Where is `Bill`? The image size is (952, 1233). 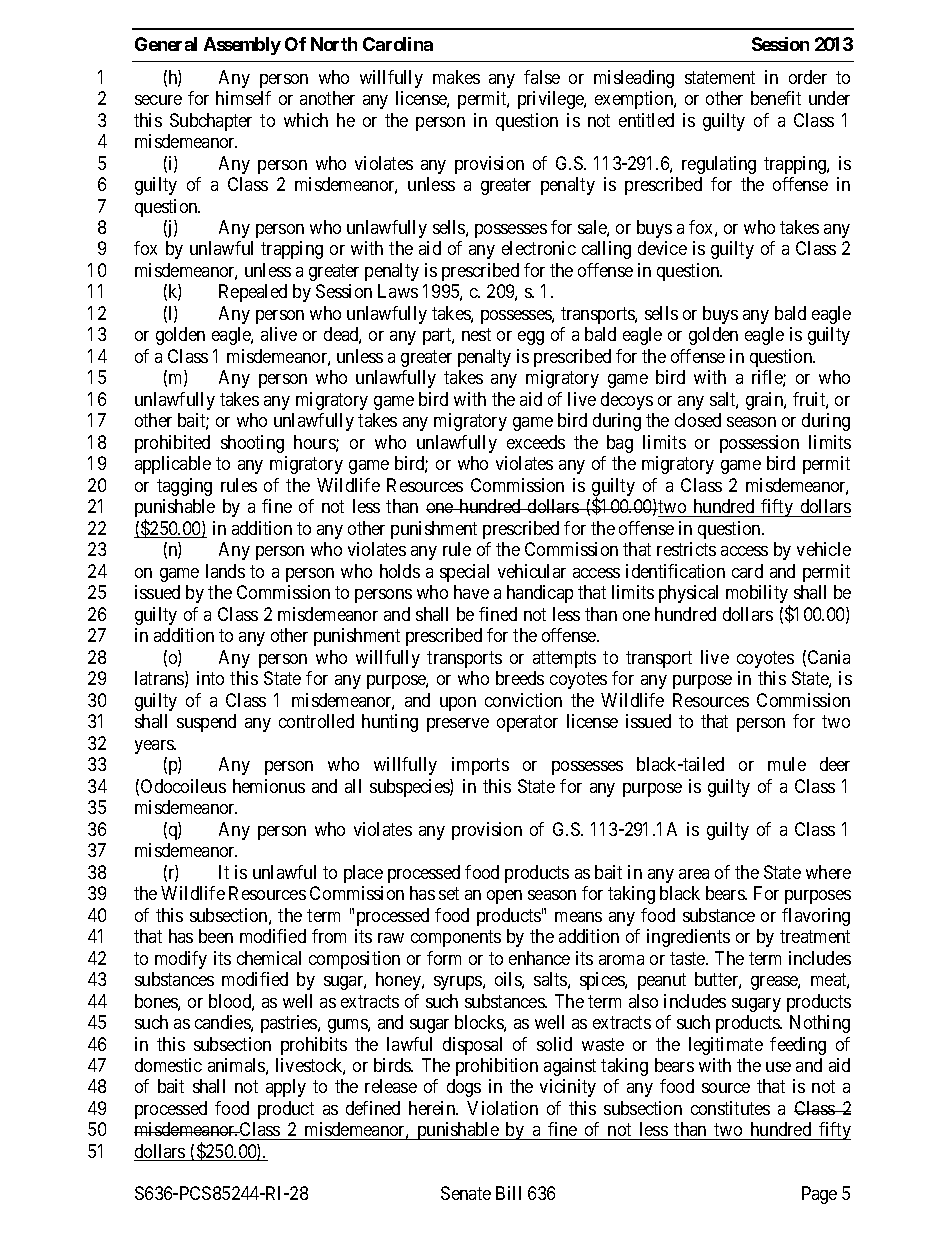
Bill is located at coordinates (508, 1193).
